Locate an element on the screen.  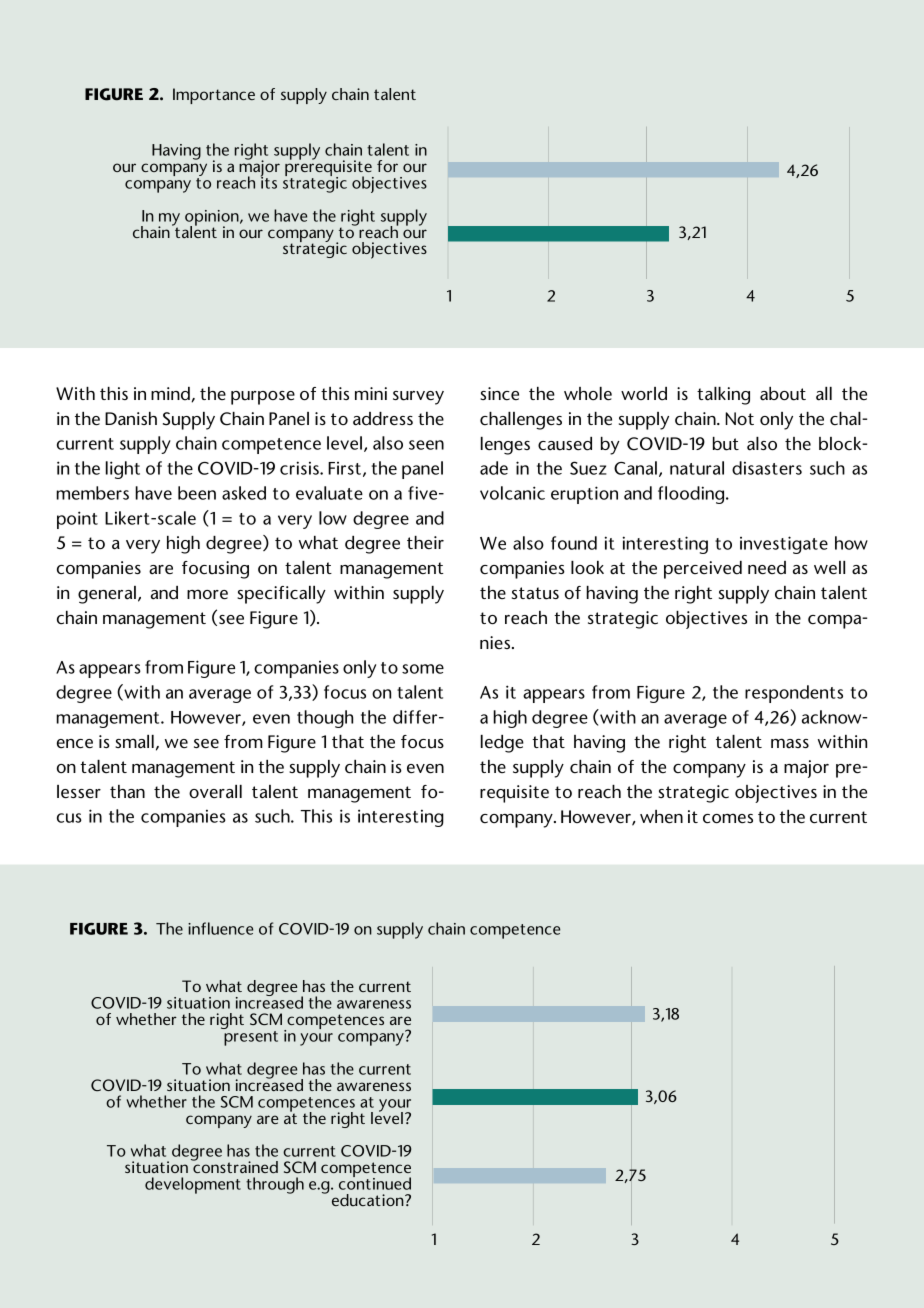
development is located at coordinates (193, 1185).
